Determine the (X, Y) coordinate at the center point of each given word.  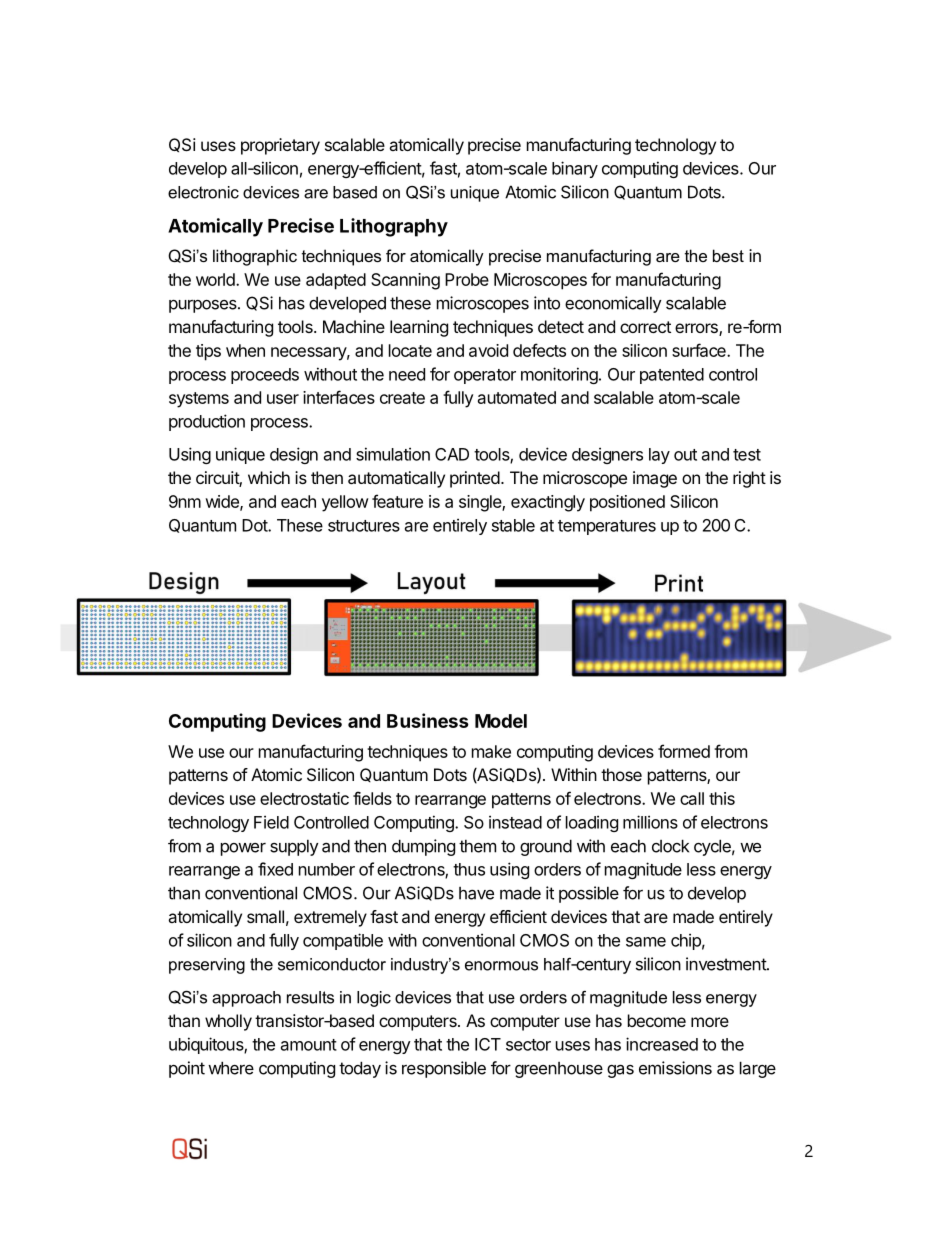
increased (662, 1044)
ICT (488, 1044)
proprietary (280, 146)
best (728, 255)
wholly (228, 1022)
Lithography (394, 227)
